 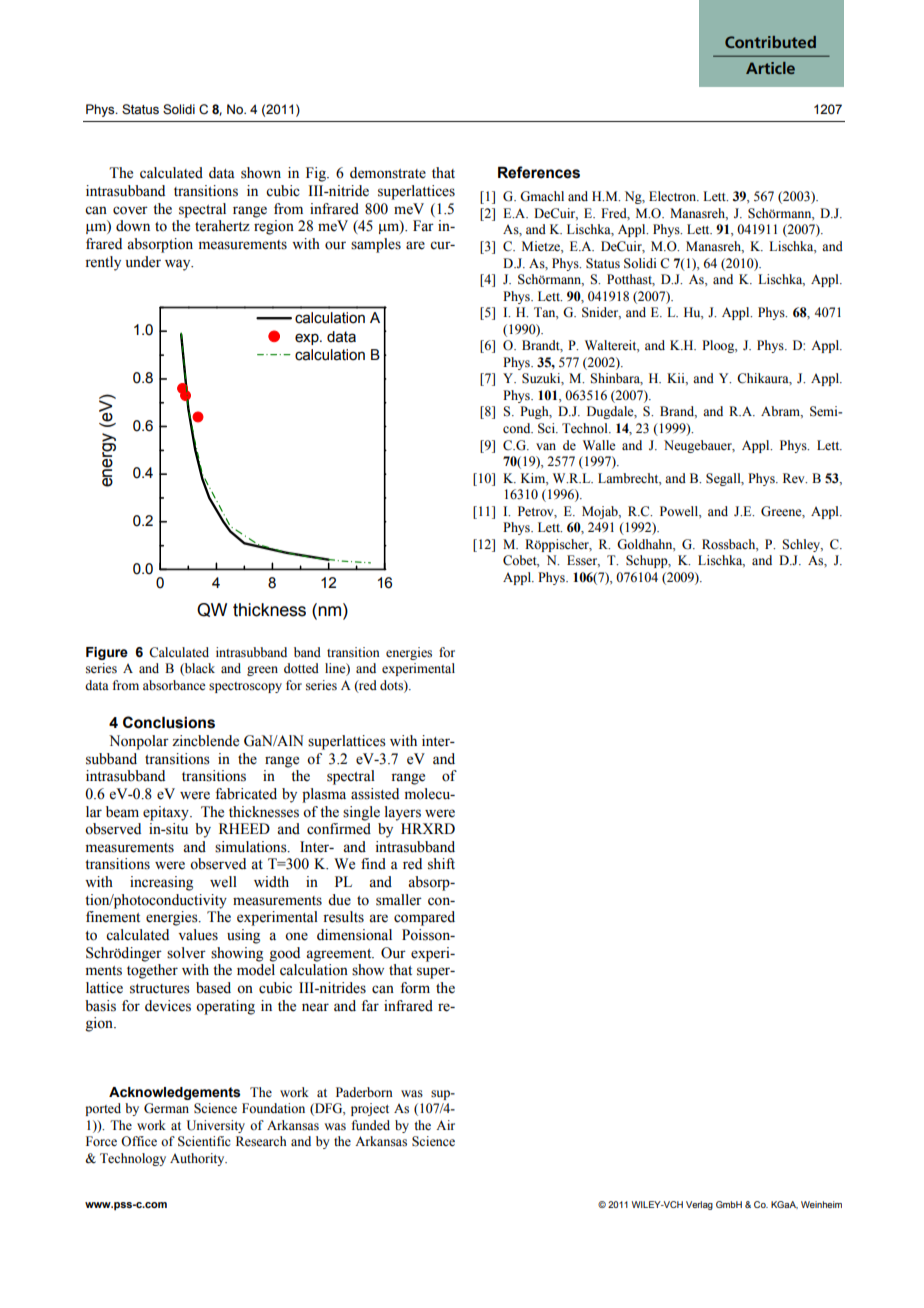 What do you see at coordinates (198, 1159) in the screenshot?
I see `Authority` at bounding box center [198, 1159].
